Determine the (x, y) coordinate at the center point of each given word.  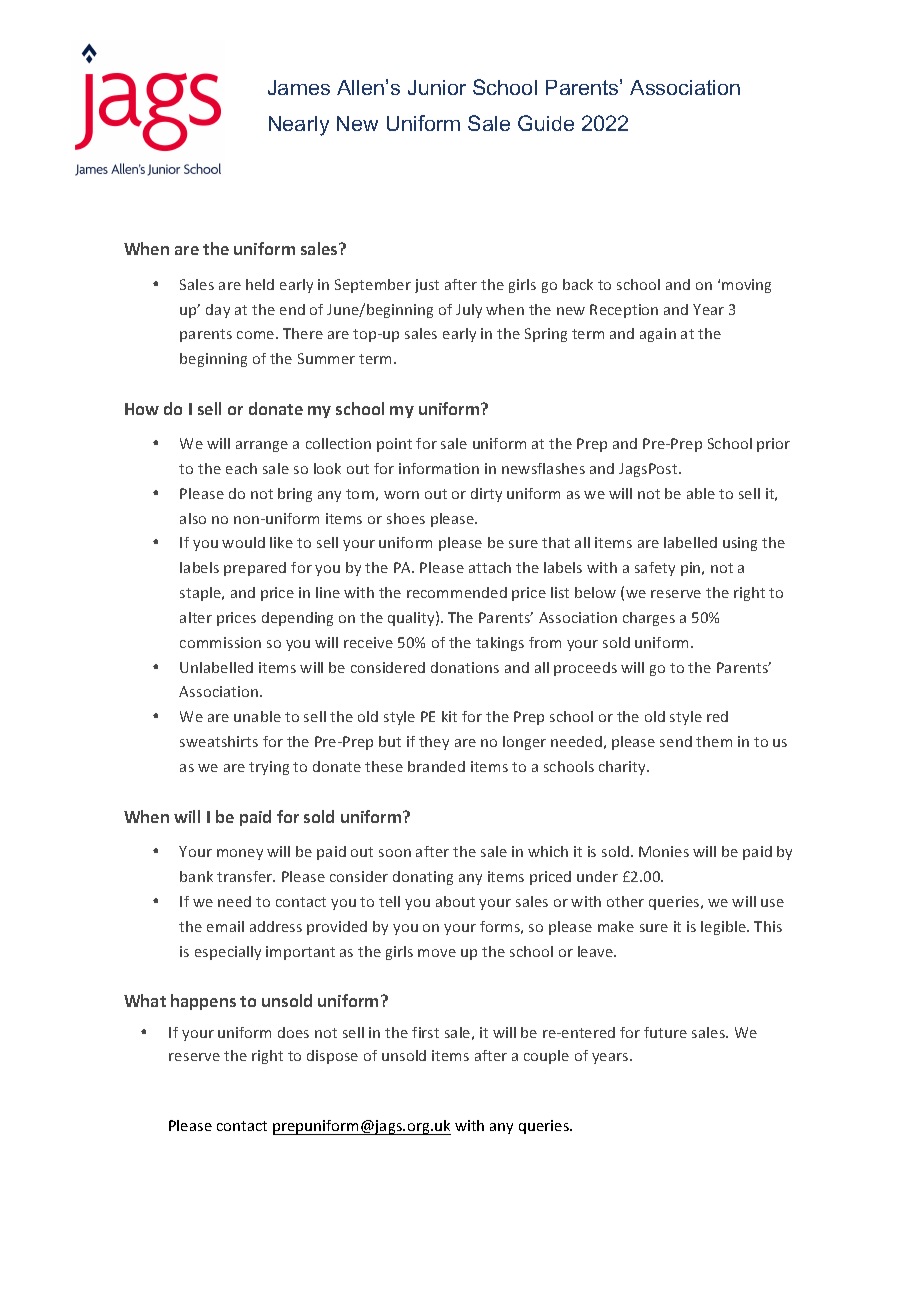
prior (773, 445)
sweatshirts (219, 741)
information (439, 468)
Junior (437, 87)
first (425, 1032)
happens (203, 1002)
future (665, 1032)
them (714, 741)
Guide (546, 123)
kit (449, 716)
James (299, 87)
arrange (262, 446)
